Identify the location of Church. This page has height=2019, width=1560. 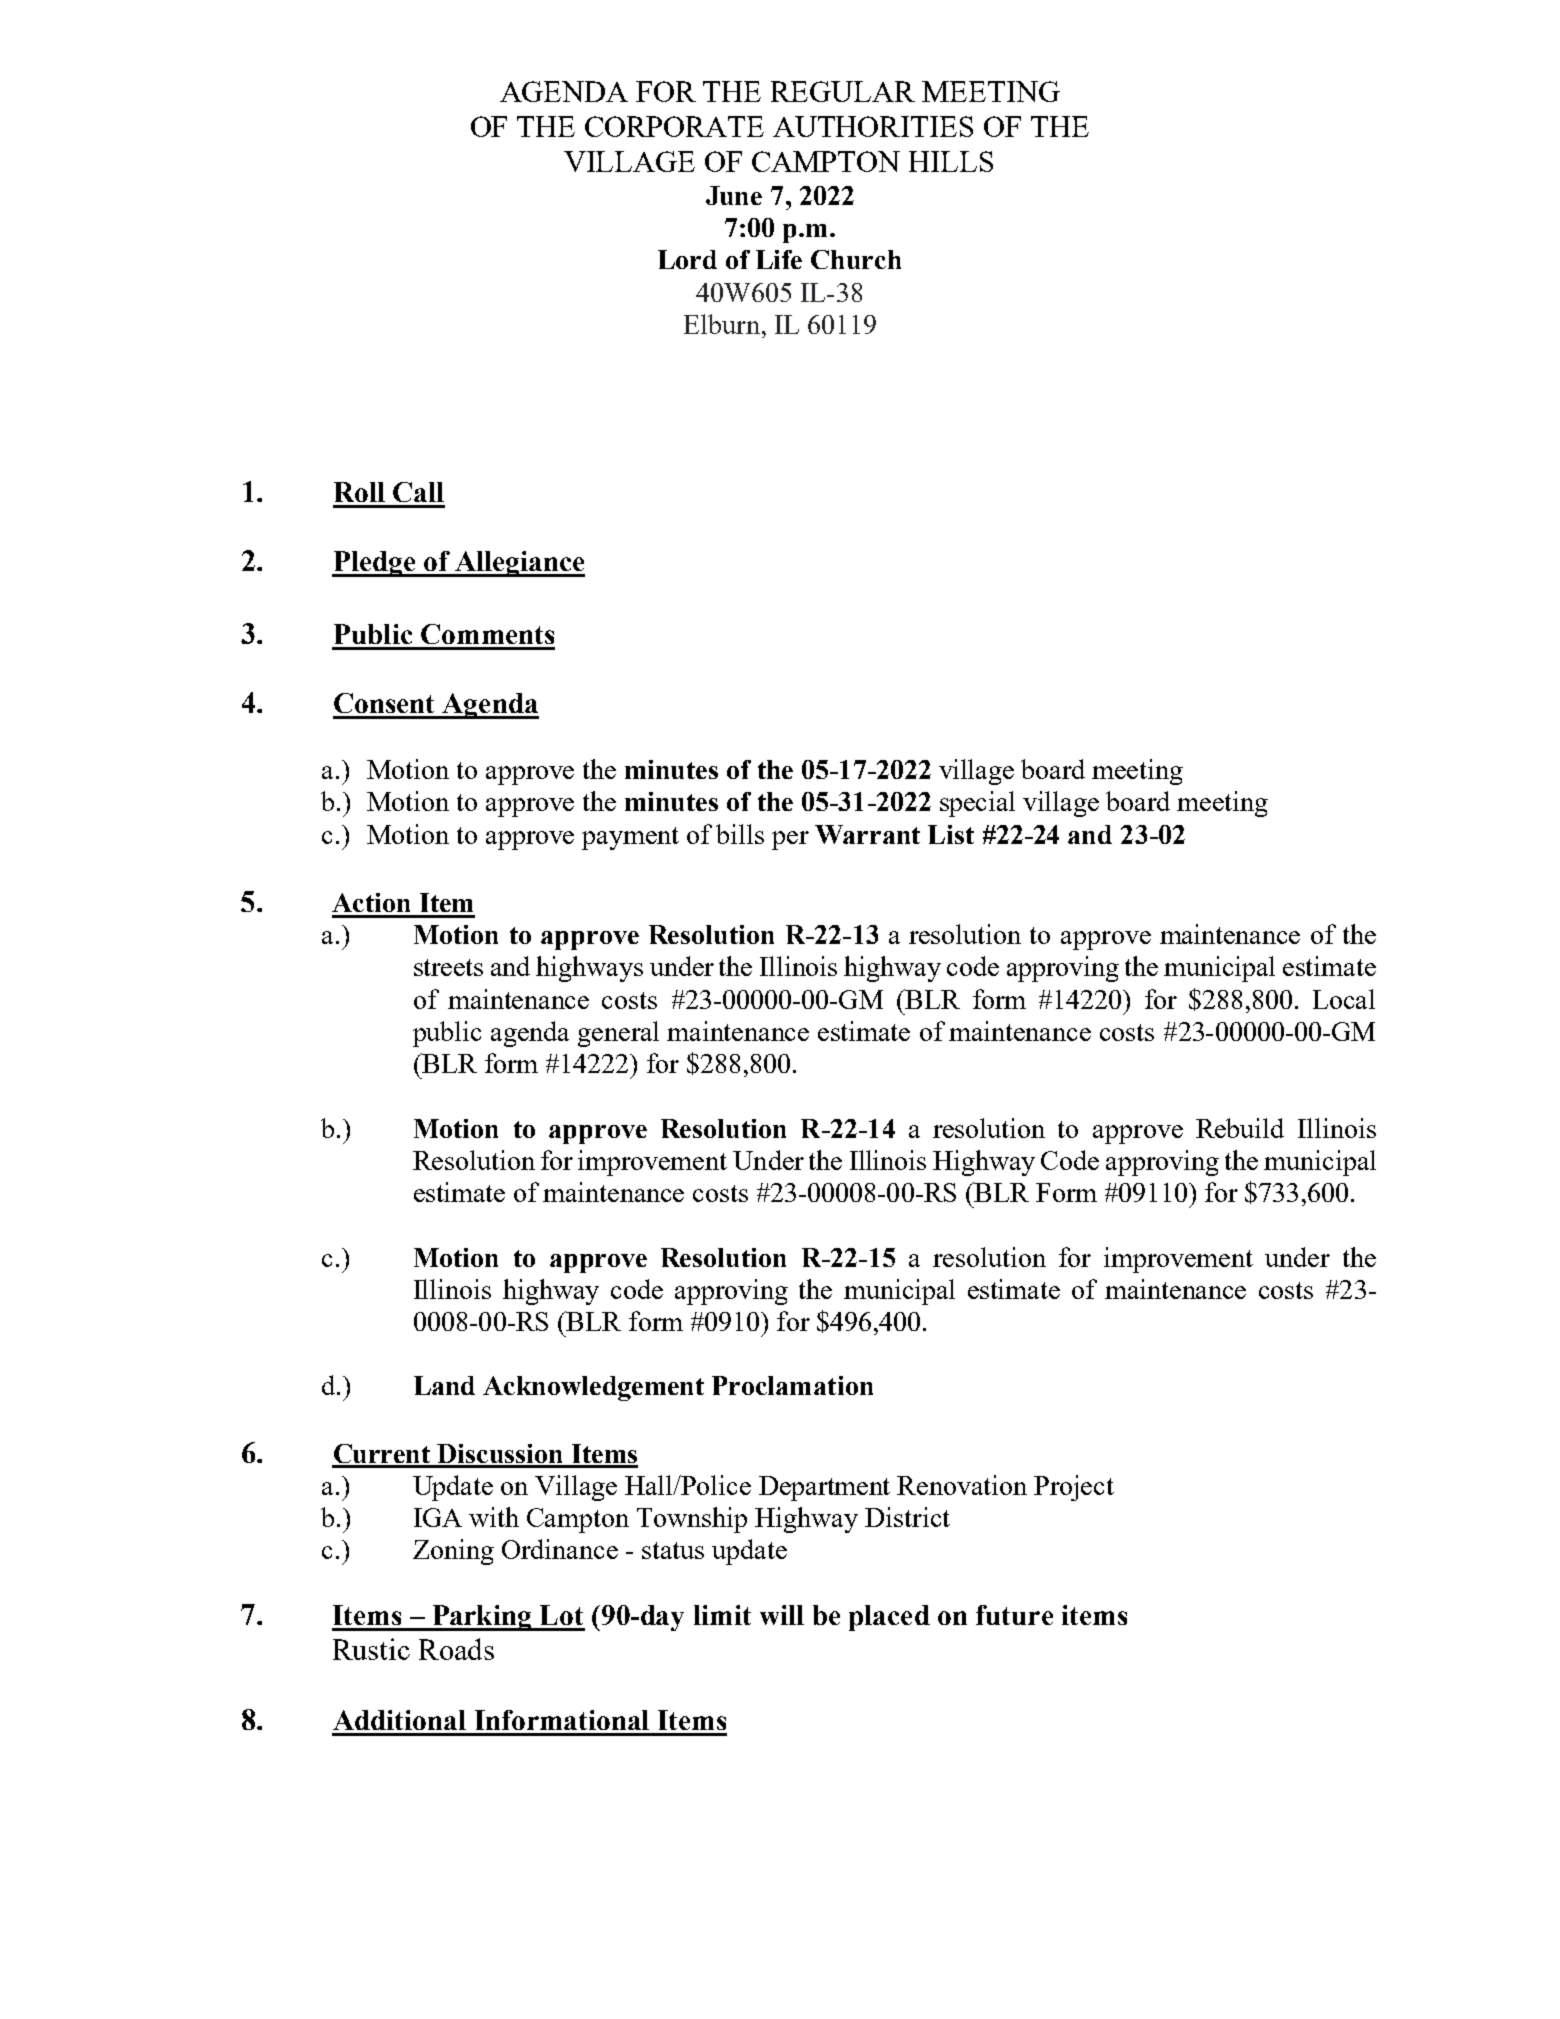
(856, 259).
